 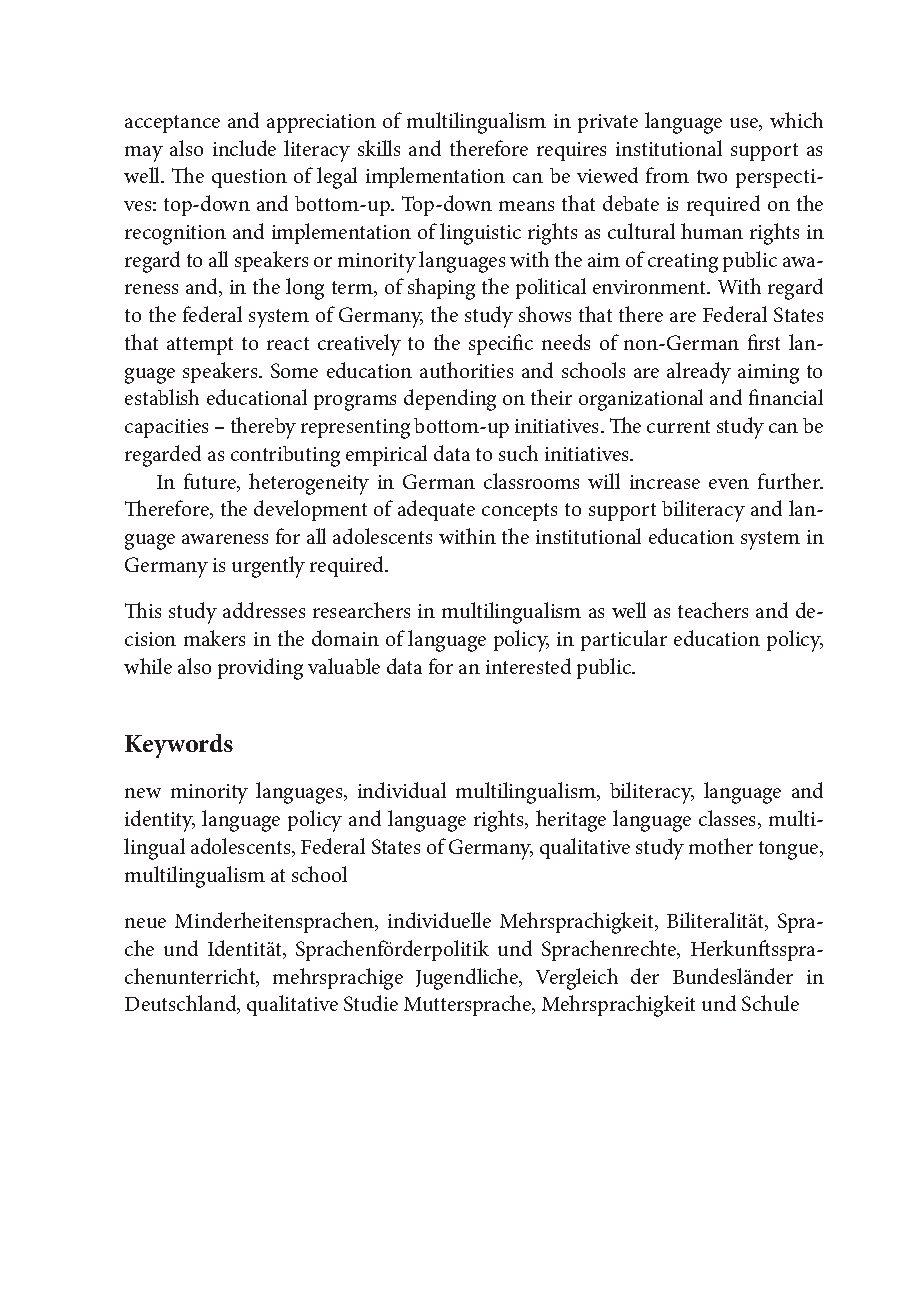 What do you see at coordinates (268, 567) in the screenshot?
I see `urgently` at bounding box center [268, 567].
